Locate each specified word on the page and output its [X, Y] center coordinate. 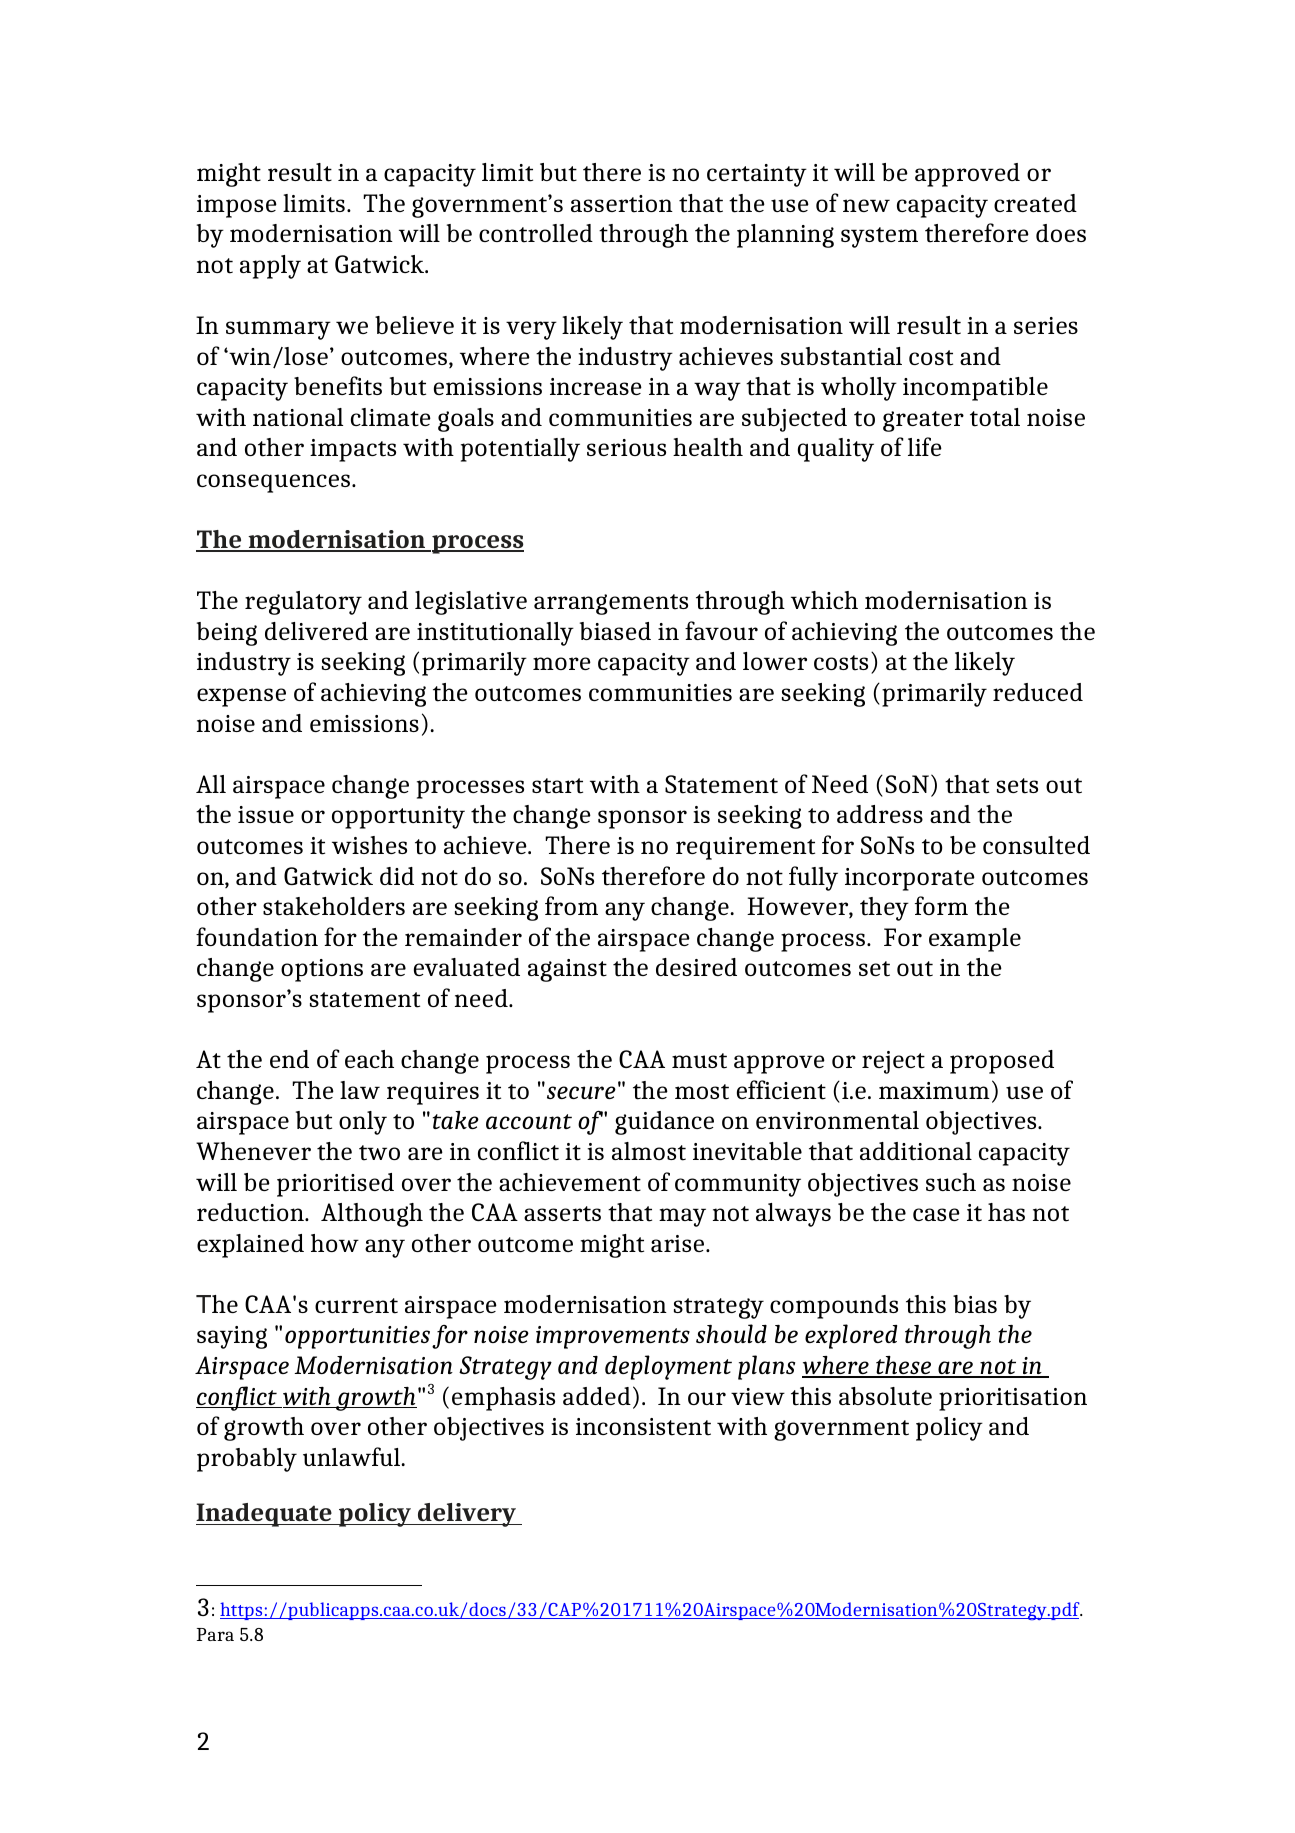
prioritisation [1013, 1399]
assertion [622, 204]
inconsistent [643, 1427]
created [1035, 203]
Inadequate [265, 1515]
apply [270, 267]
